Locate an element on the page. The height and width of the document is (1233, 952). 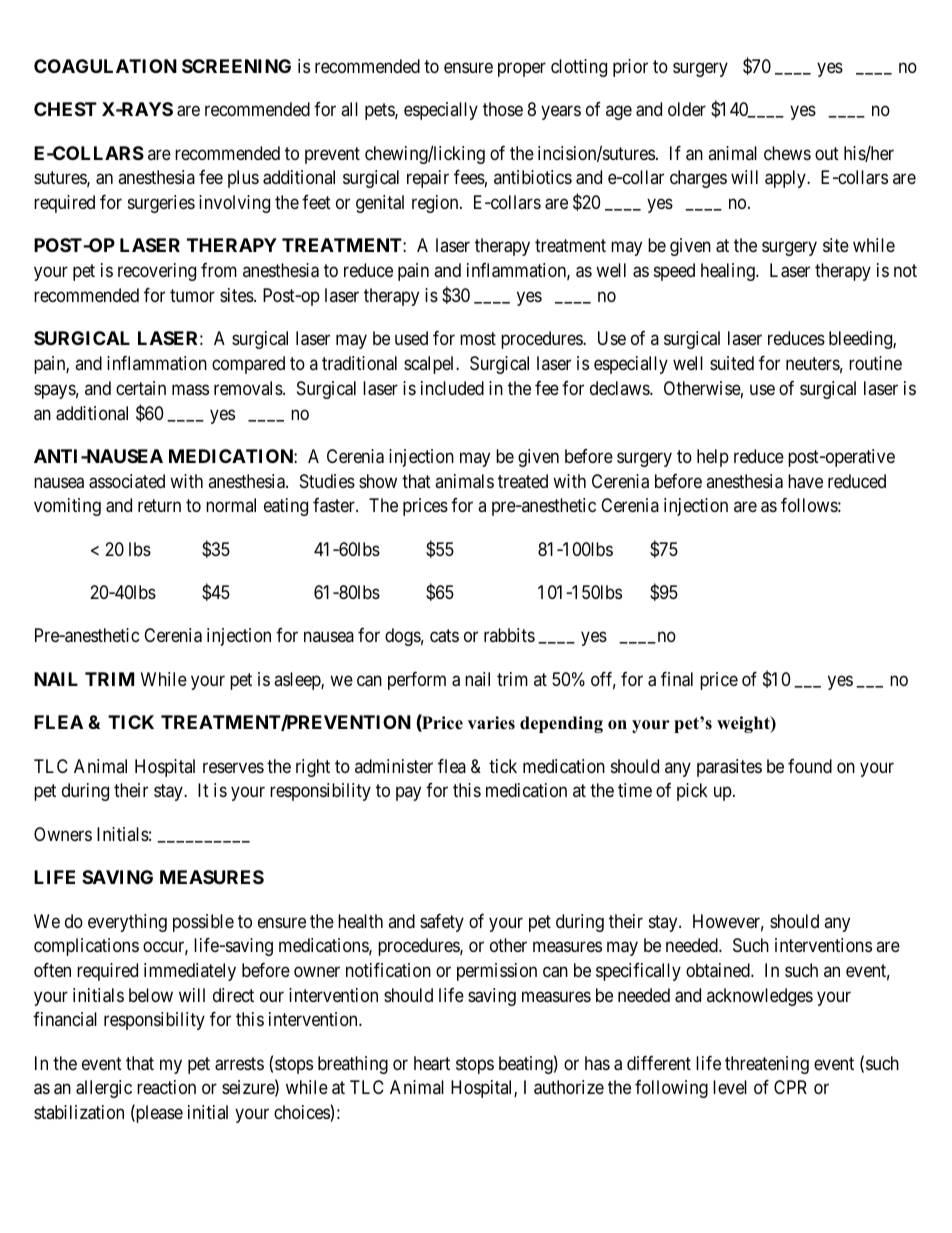
chews is located at coordinates (787, 153).
